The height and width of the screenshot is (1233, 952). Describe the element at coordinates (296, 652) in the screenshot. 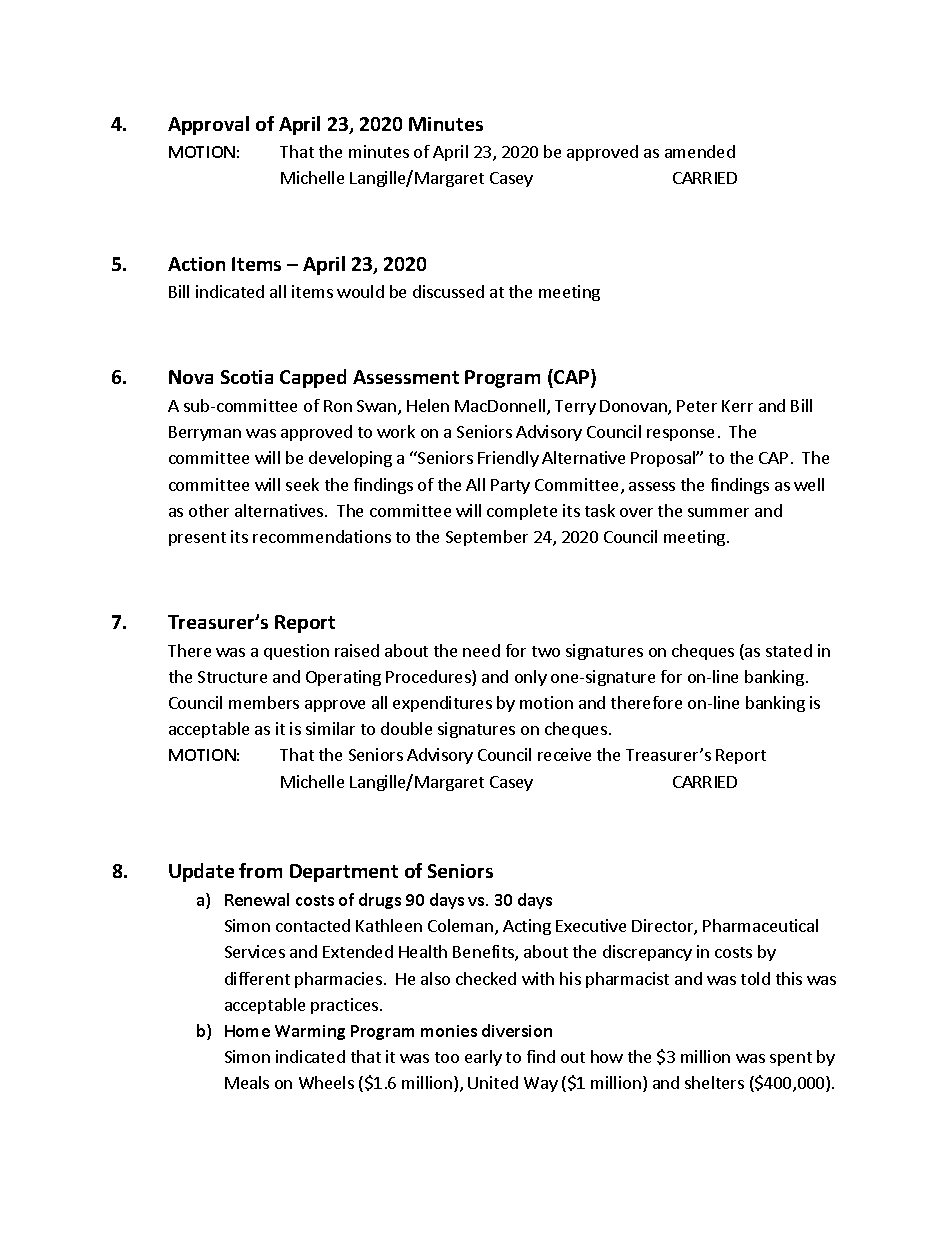

I see `question` at that location.
